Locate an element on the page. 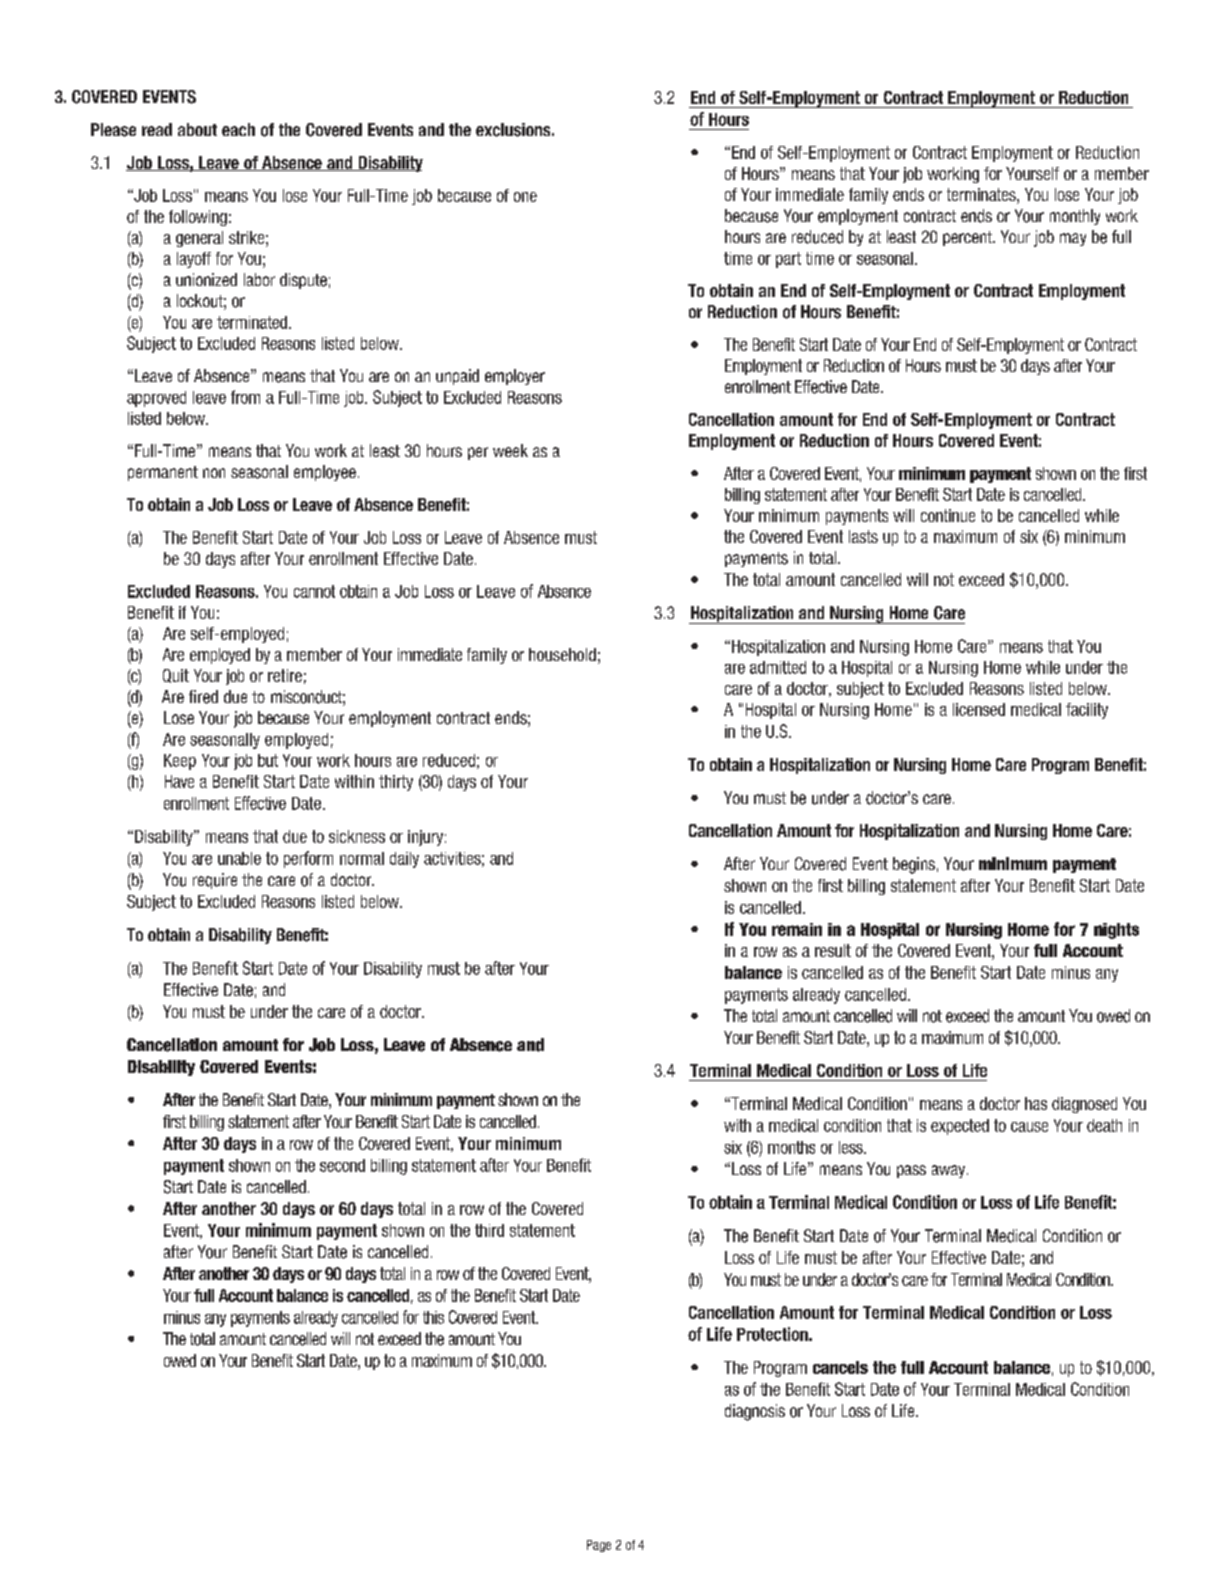 The image size is (1231, 1593). this is located at coordinates (433, 1317).
